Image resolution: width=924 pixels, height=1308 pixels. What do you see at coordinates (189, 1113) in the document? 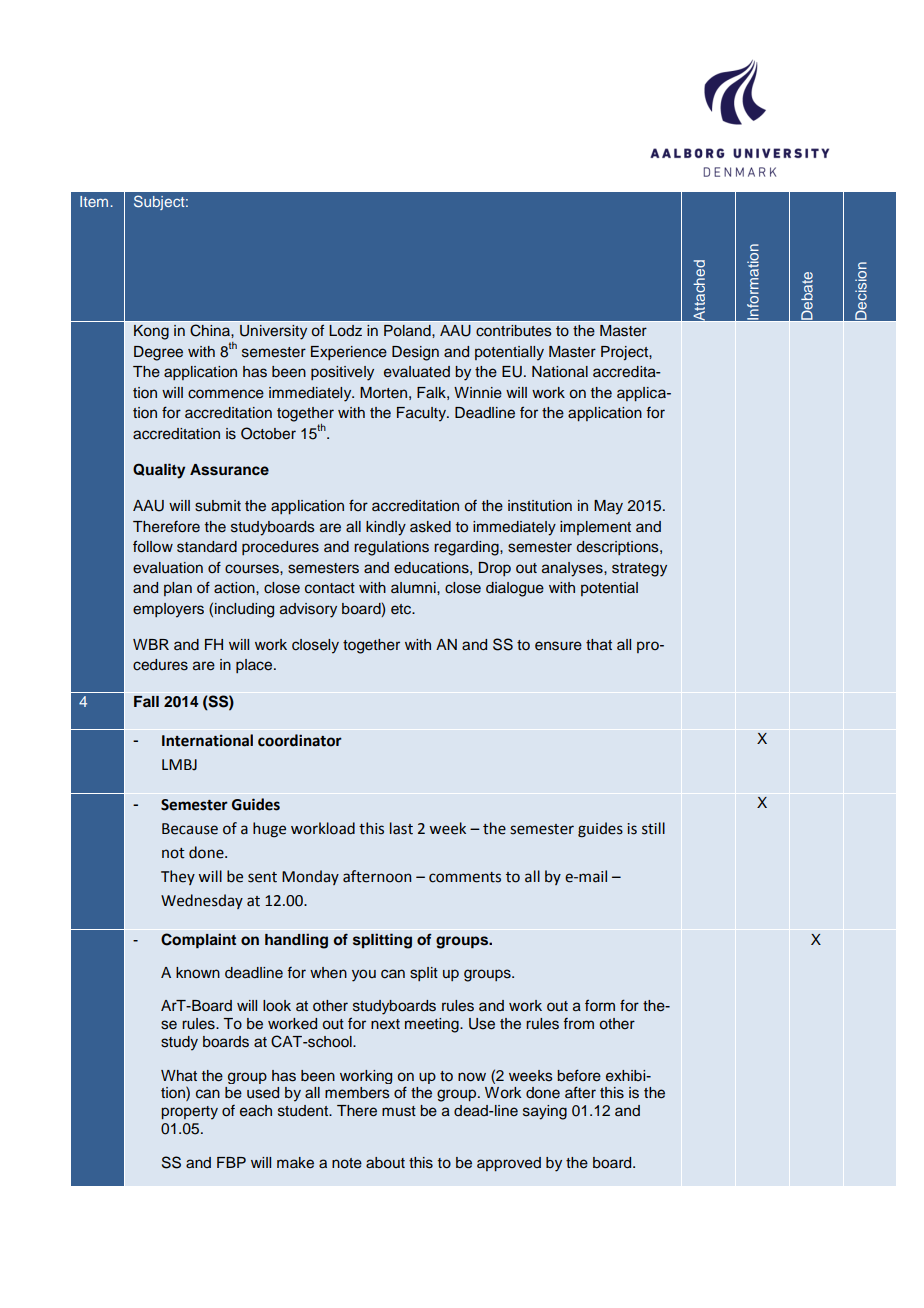
I see `property` at bounding box center [189, 1113].
